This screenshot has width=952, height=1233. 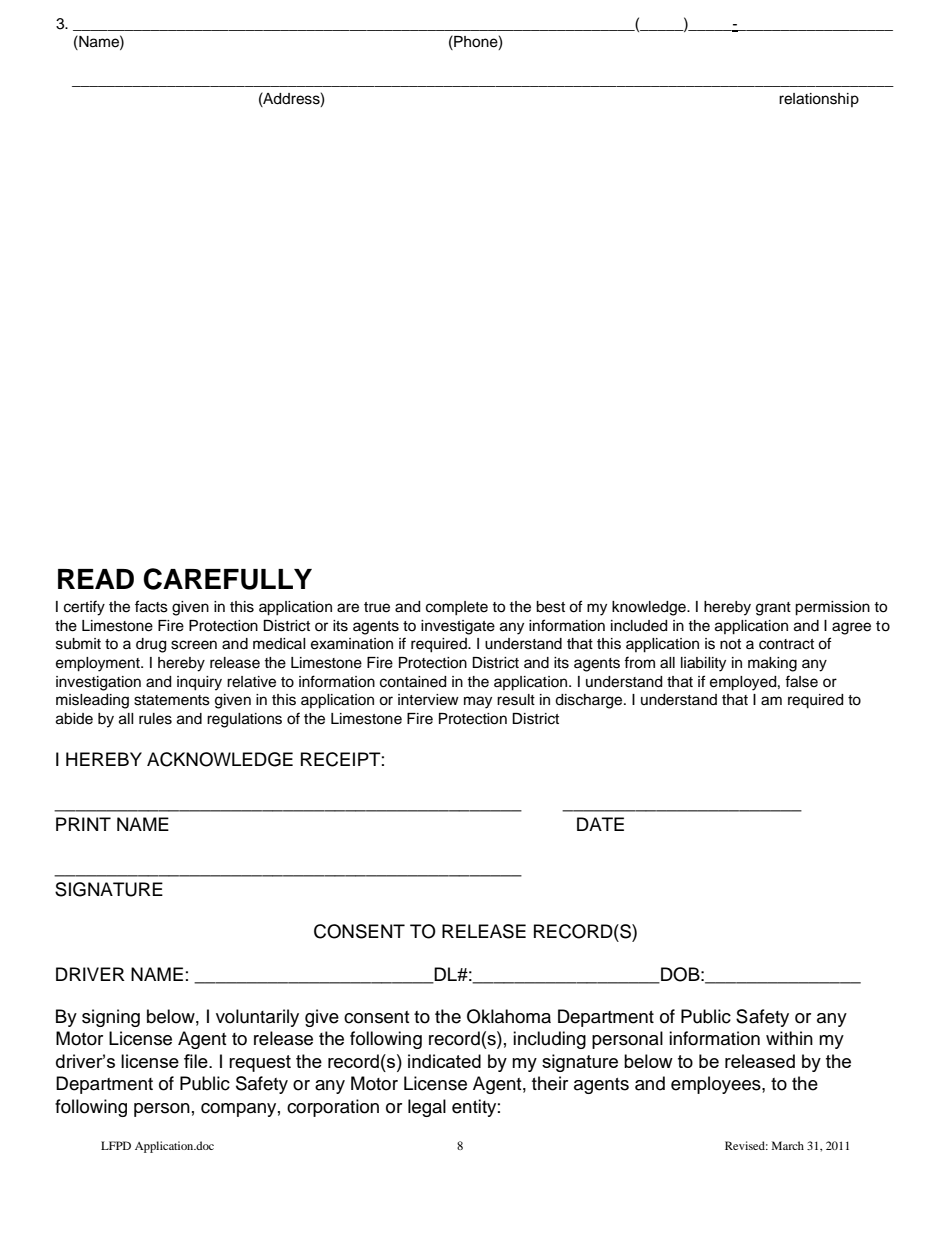 I want to click on READ, so click(x=96, y=579).
